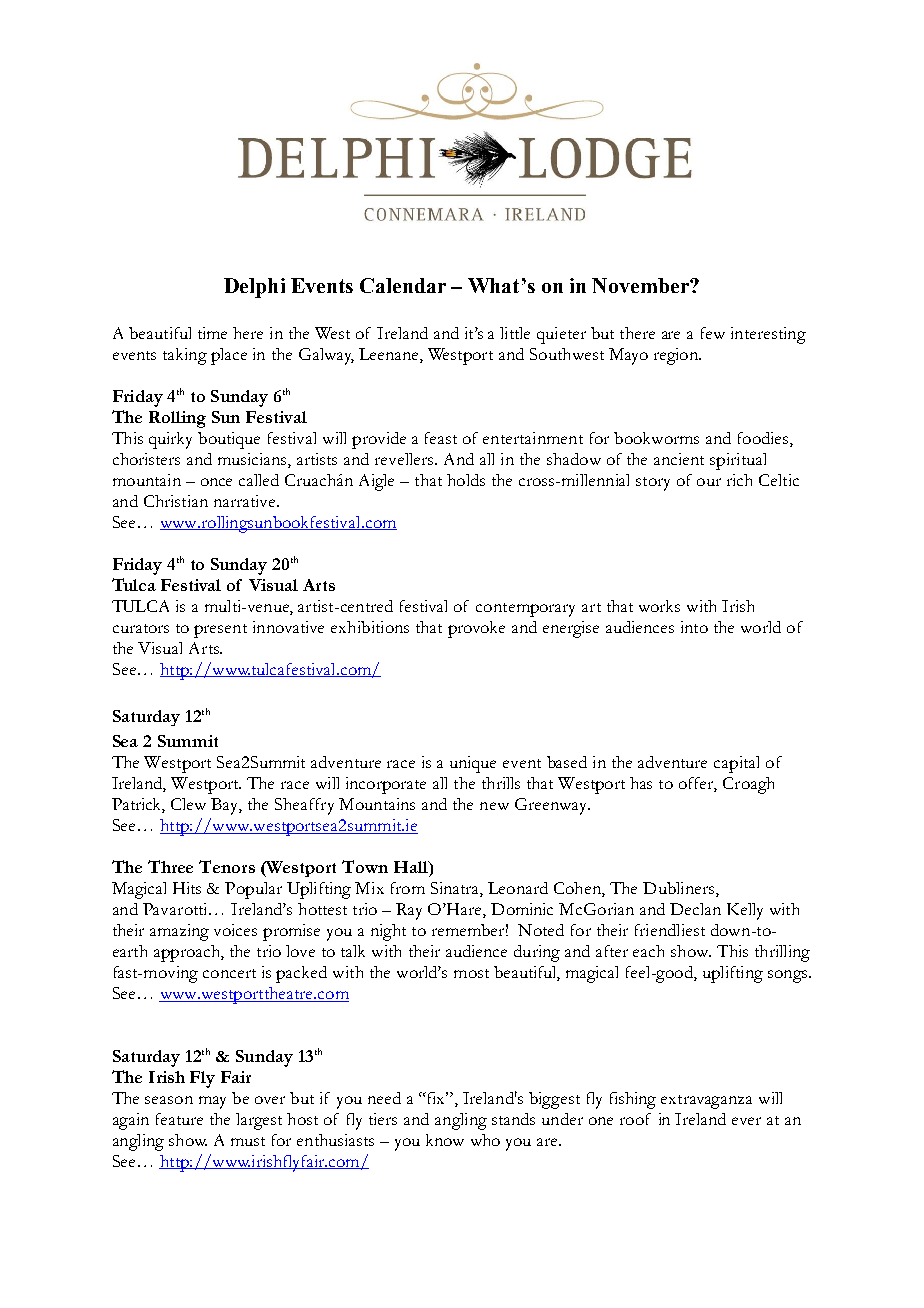 The image size is (924, 1308). What do you see at coordinates (706, 1102) in the document?
I see `extravaganza` at bounding box center [706, 1102].
